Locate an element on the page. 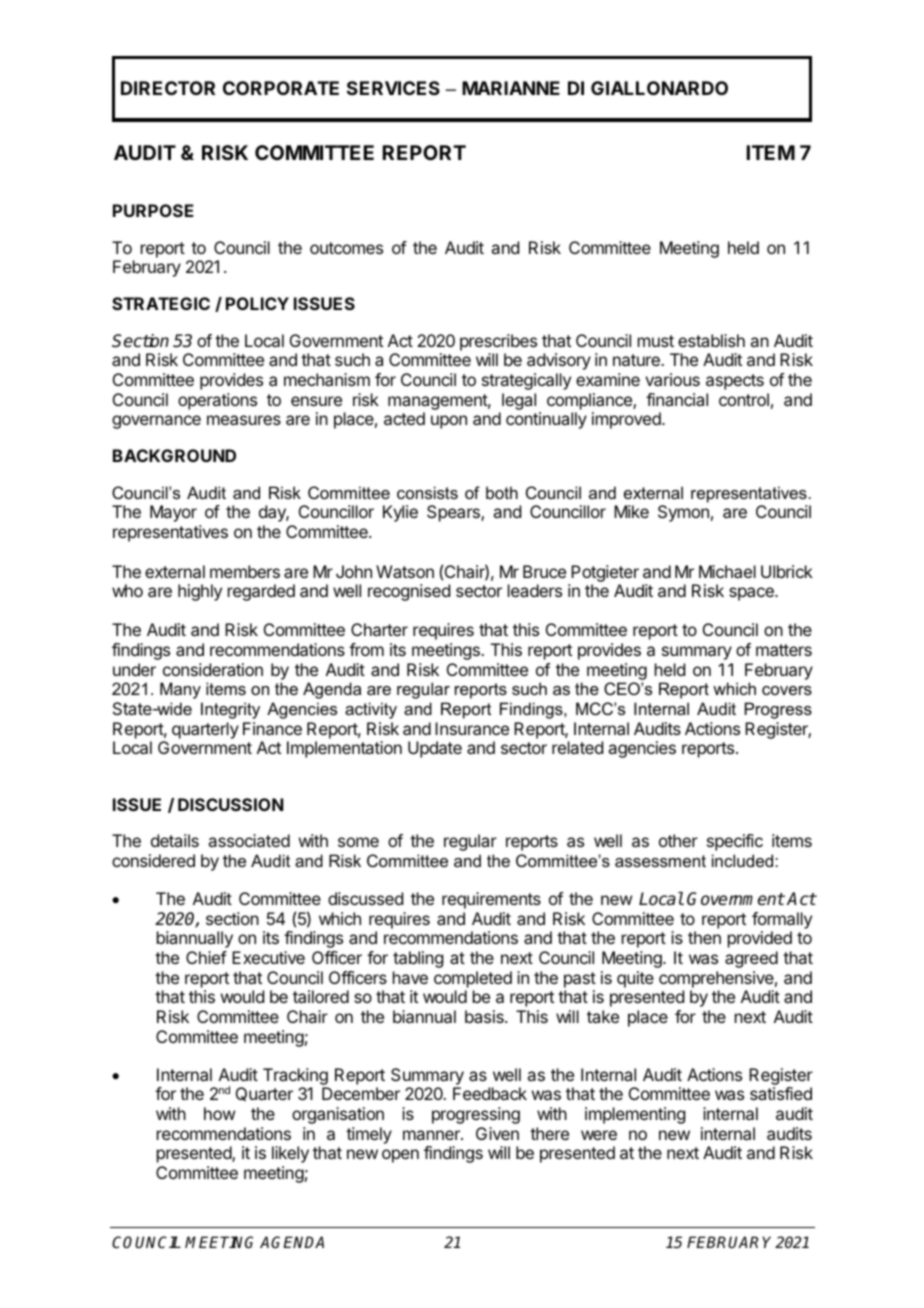 The width and height of the image is (924, 1308). establish is located at coordinates (711, 340).
